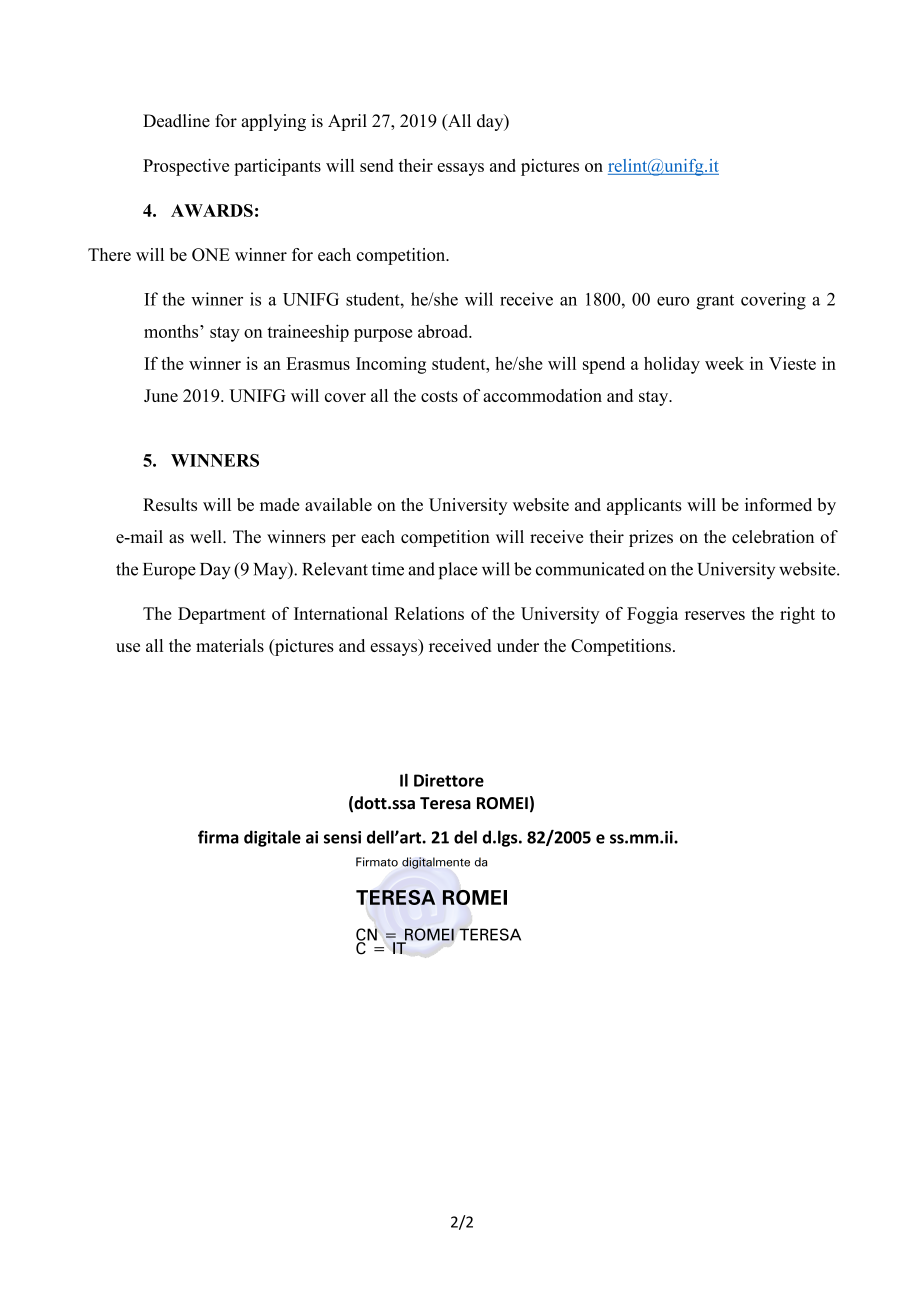  Describe the element at coordinates (724, 363) in the screenshot. I see `week` at that location.
